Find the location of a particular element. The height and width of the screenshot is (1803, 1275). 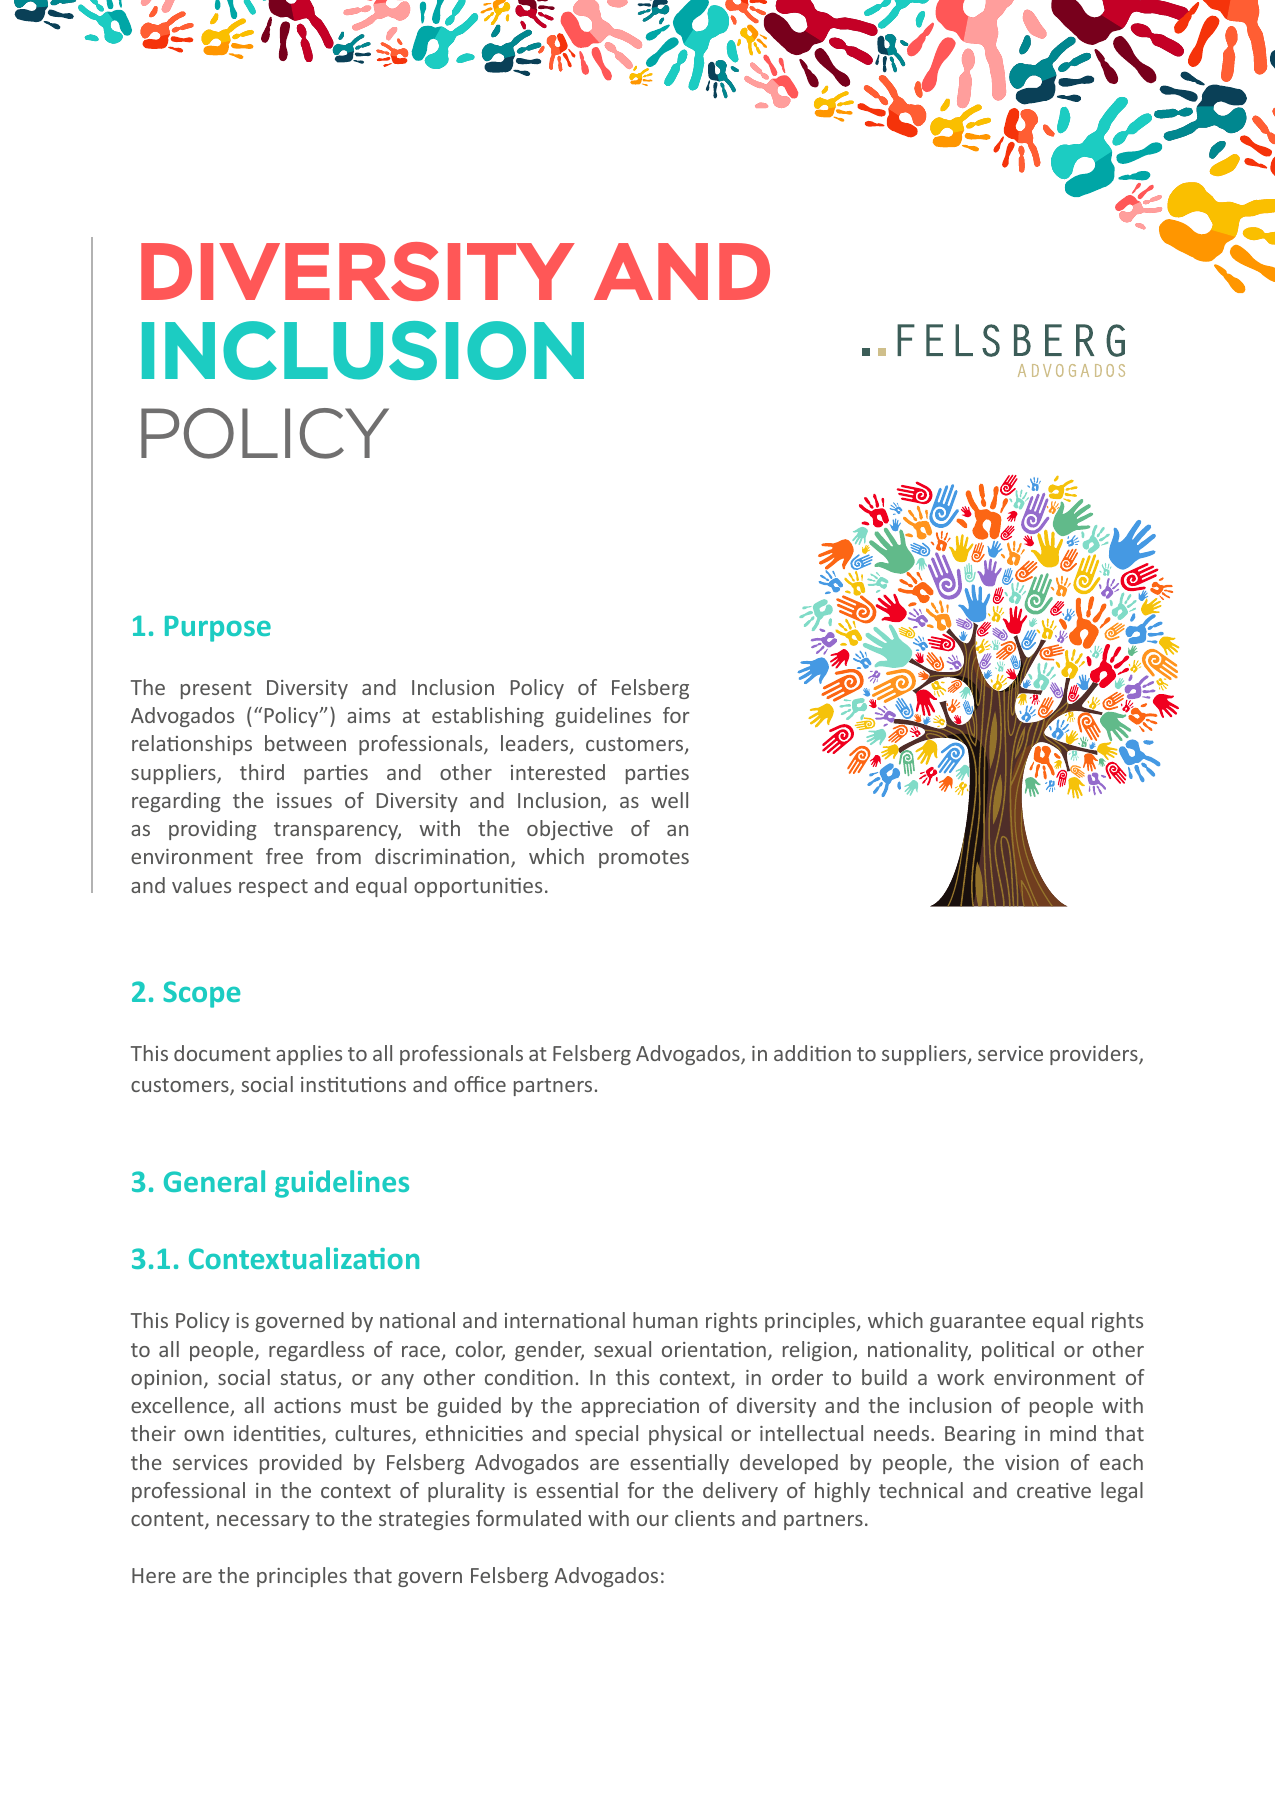

political is located at coordinates (1018, 1351).
